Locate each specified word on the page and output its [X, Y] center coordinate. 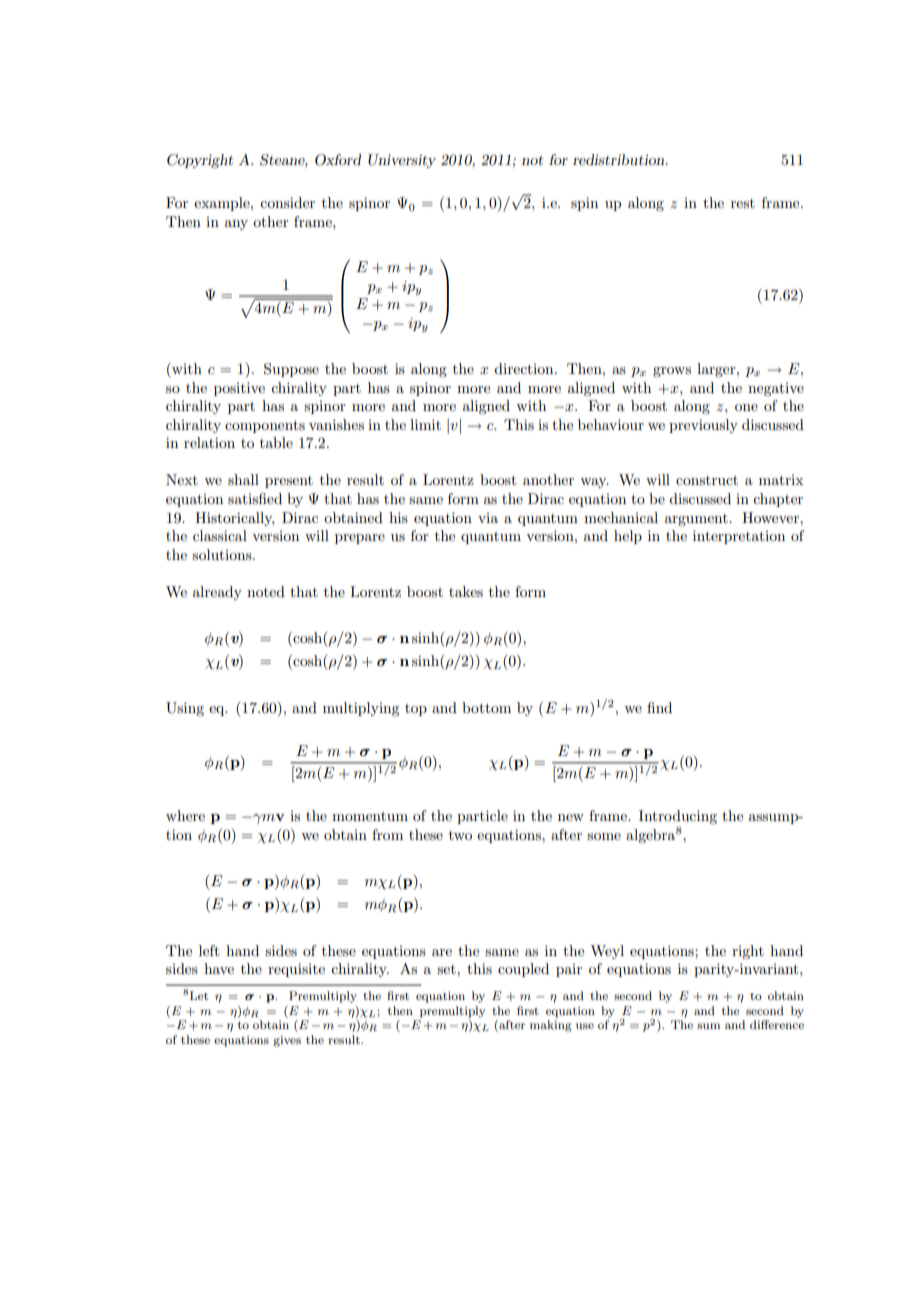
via [488, 518]
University [402, 161]
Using [185, 709]
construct [707, 480]
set [447, 969]
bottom [486, 707]
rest [743, 203]
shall [243, 479]
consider [287, 202]
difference [777, 1024]
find [659, 707]
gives [287, 1041]
